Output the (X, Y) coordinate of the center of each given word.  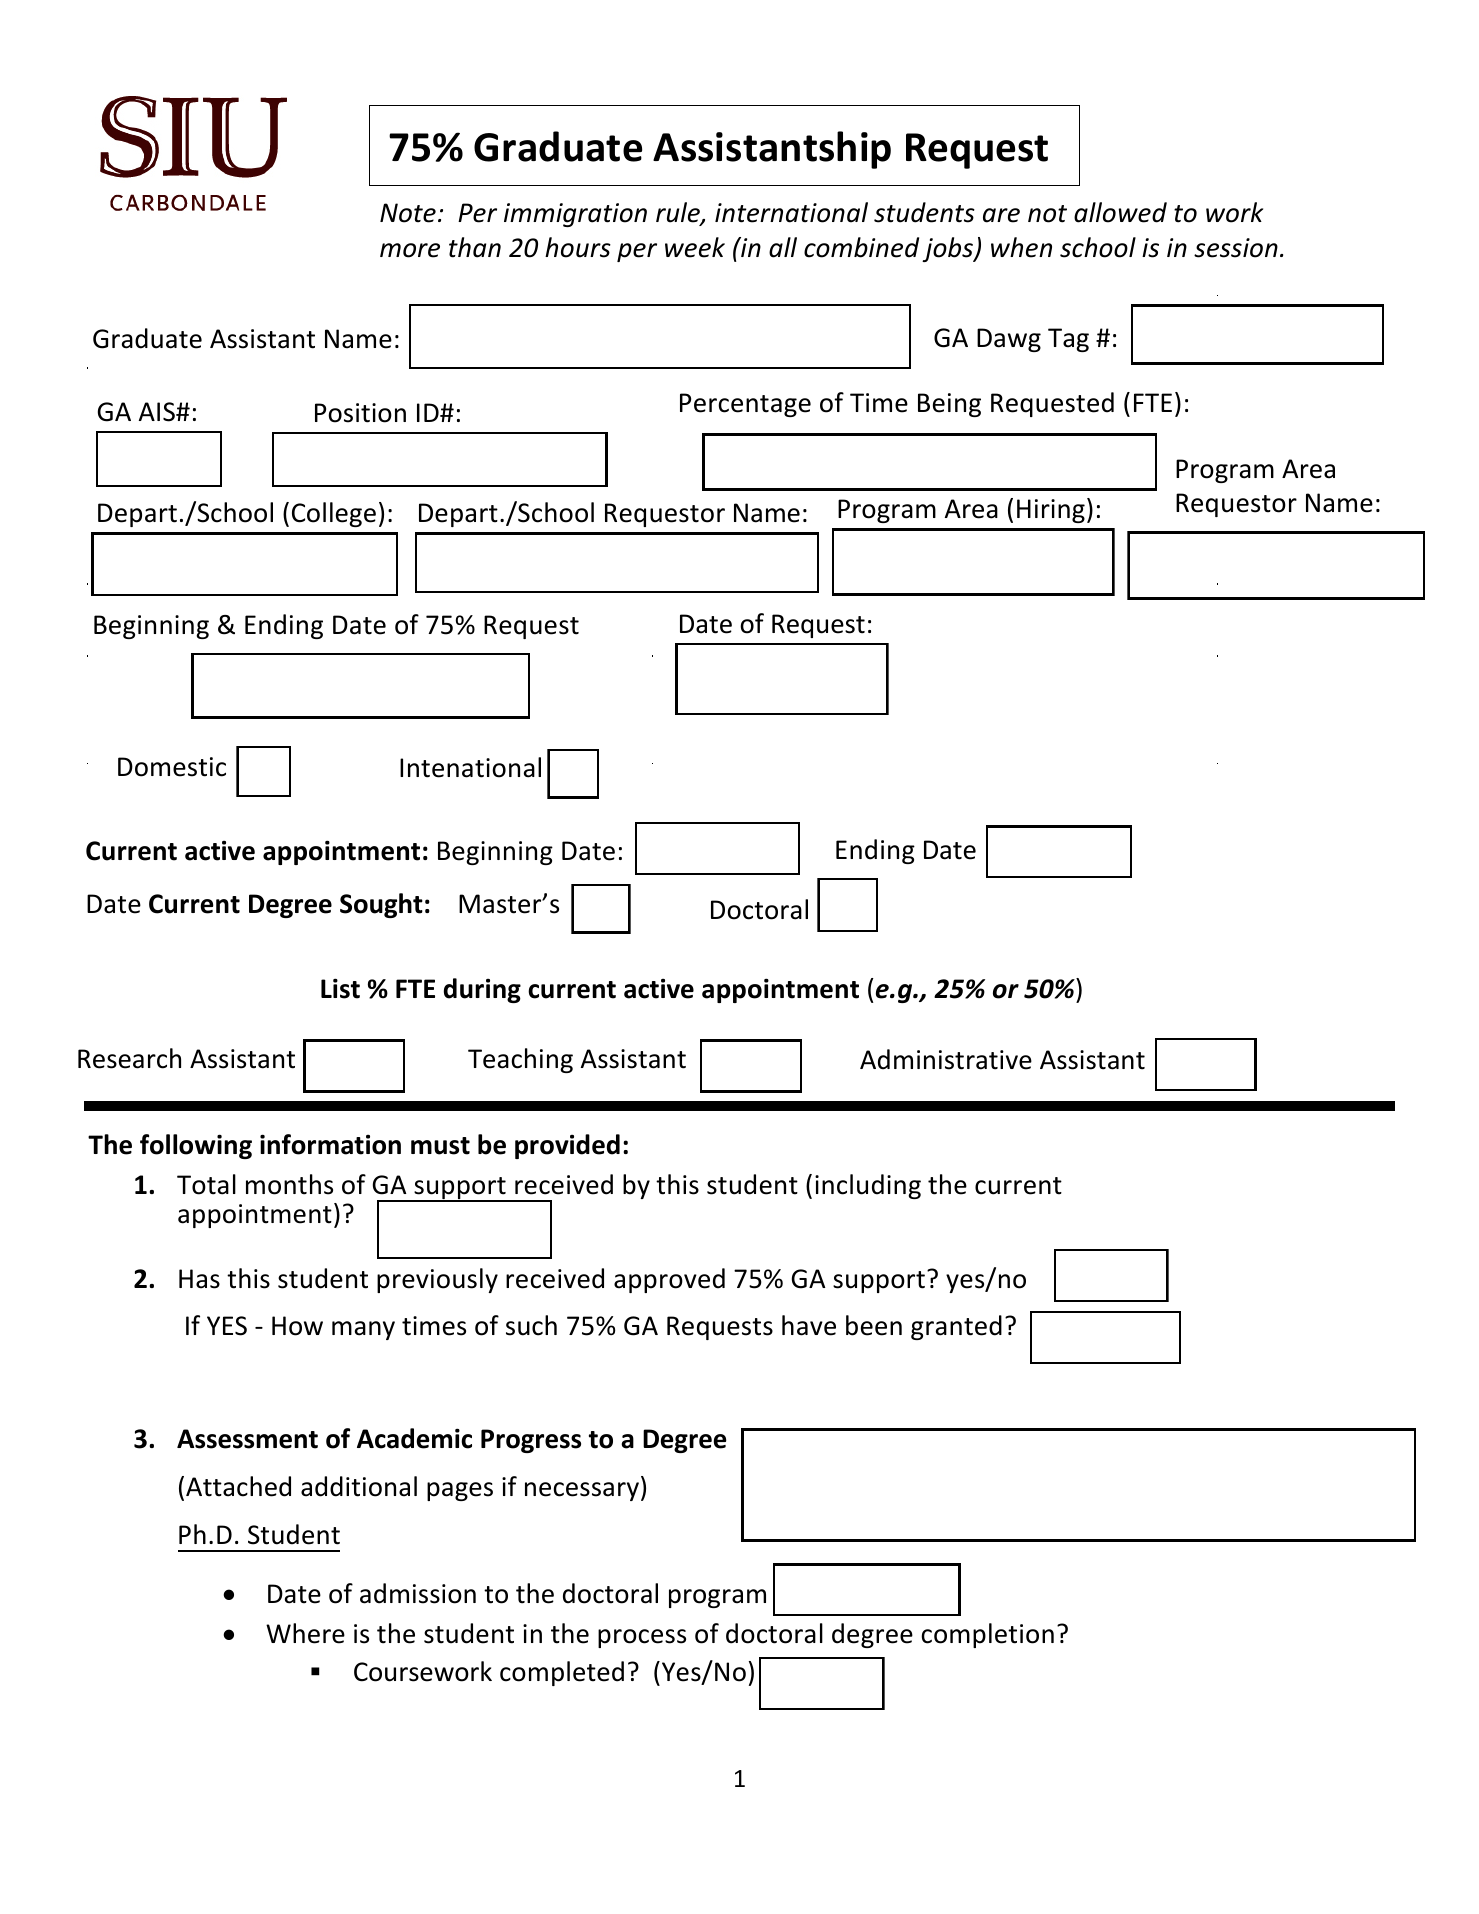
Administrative (946, 1059)
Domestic (172, 767)
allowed (1120, 212)
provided (567, 1146)
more (410, 250)
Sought (381, 905)
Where (305, 1633)
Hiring (1051, 511)
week (695, 247)
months (289, 1184)
